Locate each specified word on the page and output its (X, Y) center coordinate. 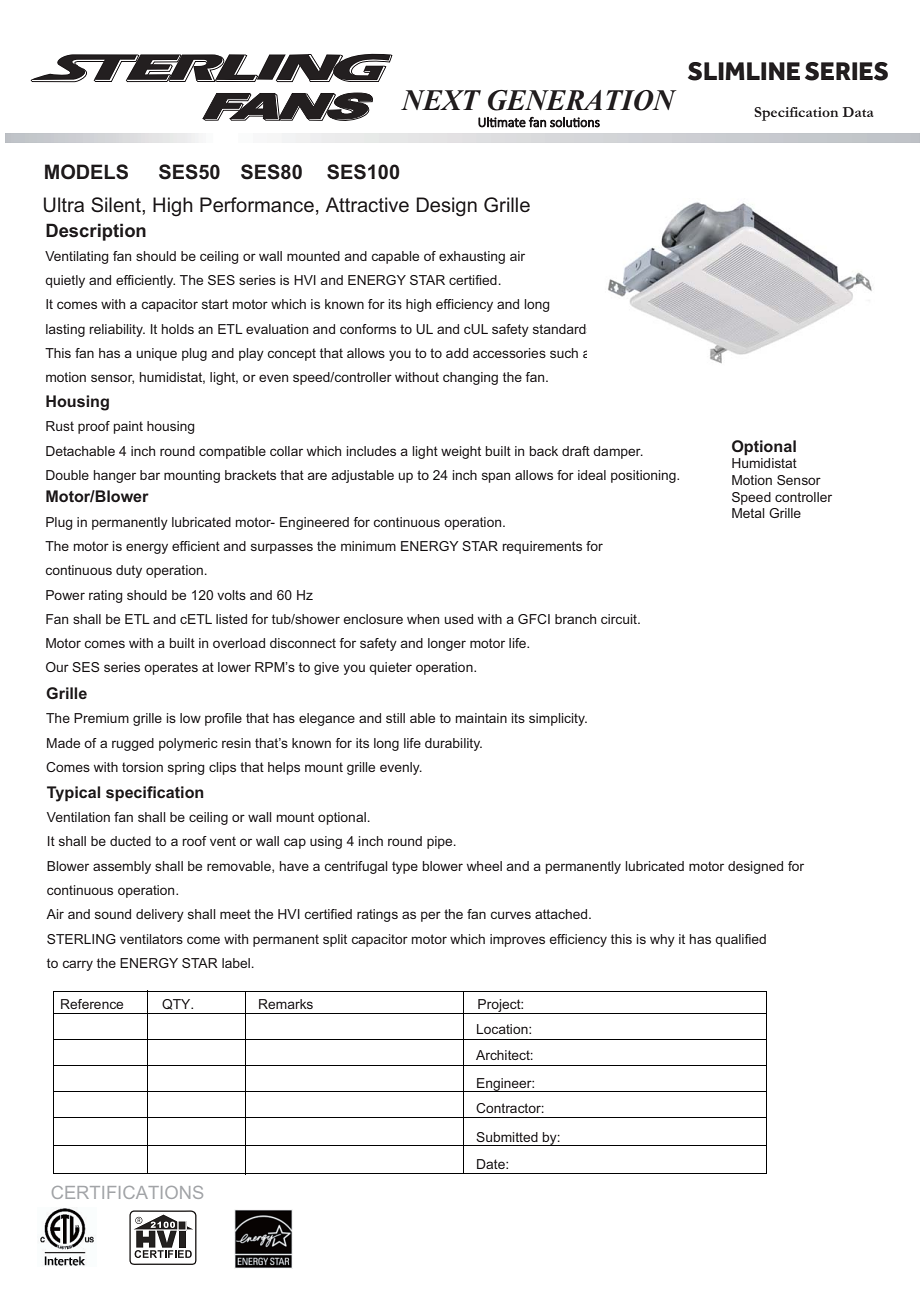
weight (461, 452)
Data (858, 112)
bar (150, 475)
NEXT (441, 100)
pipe (441, 842)
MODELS (86, 172)
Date (492, 1164)
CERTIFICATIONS (127, 1192)
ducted (130, 841)
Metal (748, 513)
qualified (740, 940)
